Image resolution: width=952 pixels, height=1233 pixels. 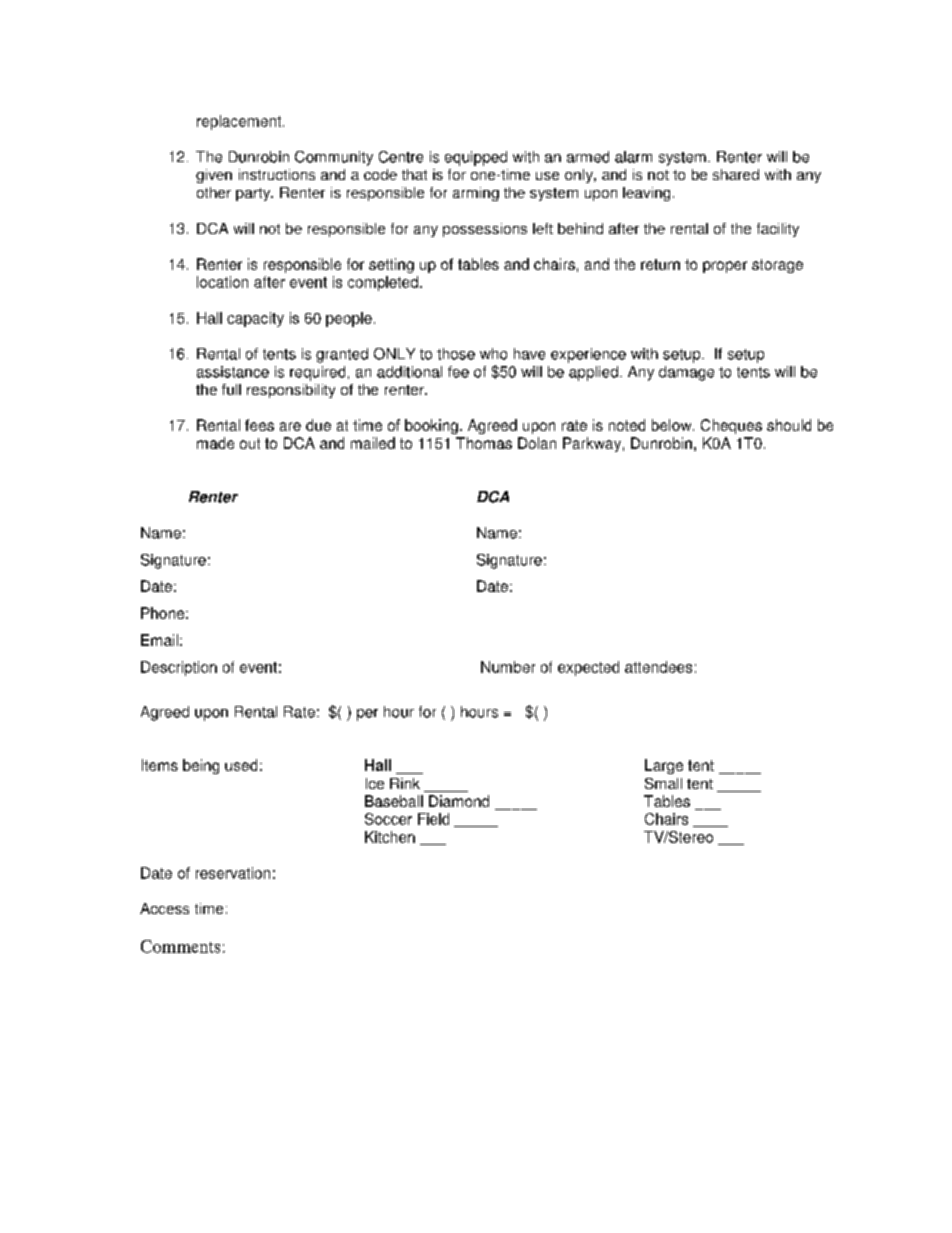 What do you see at coordinates (736, 174) in the screenshot?
I see `shared` at bounding box center [736, 174].
